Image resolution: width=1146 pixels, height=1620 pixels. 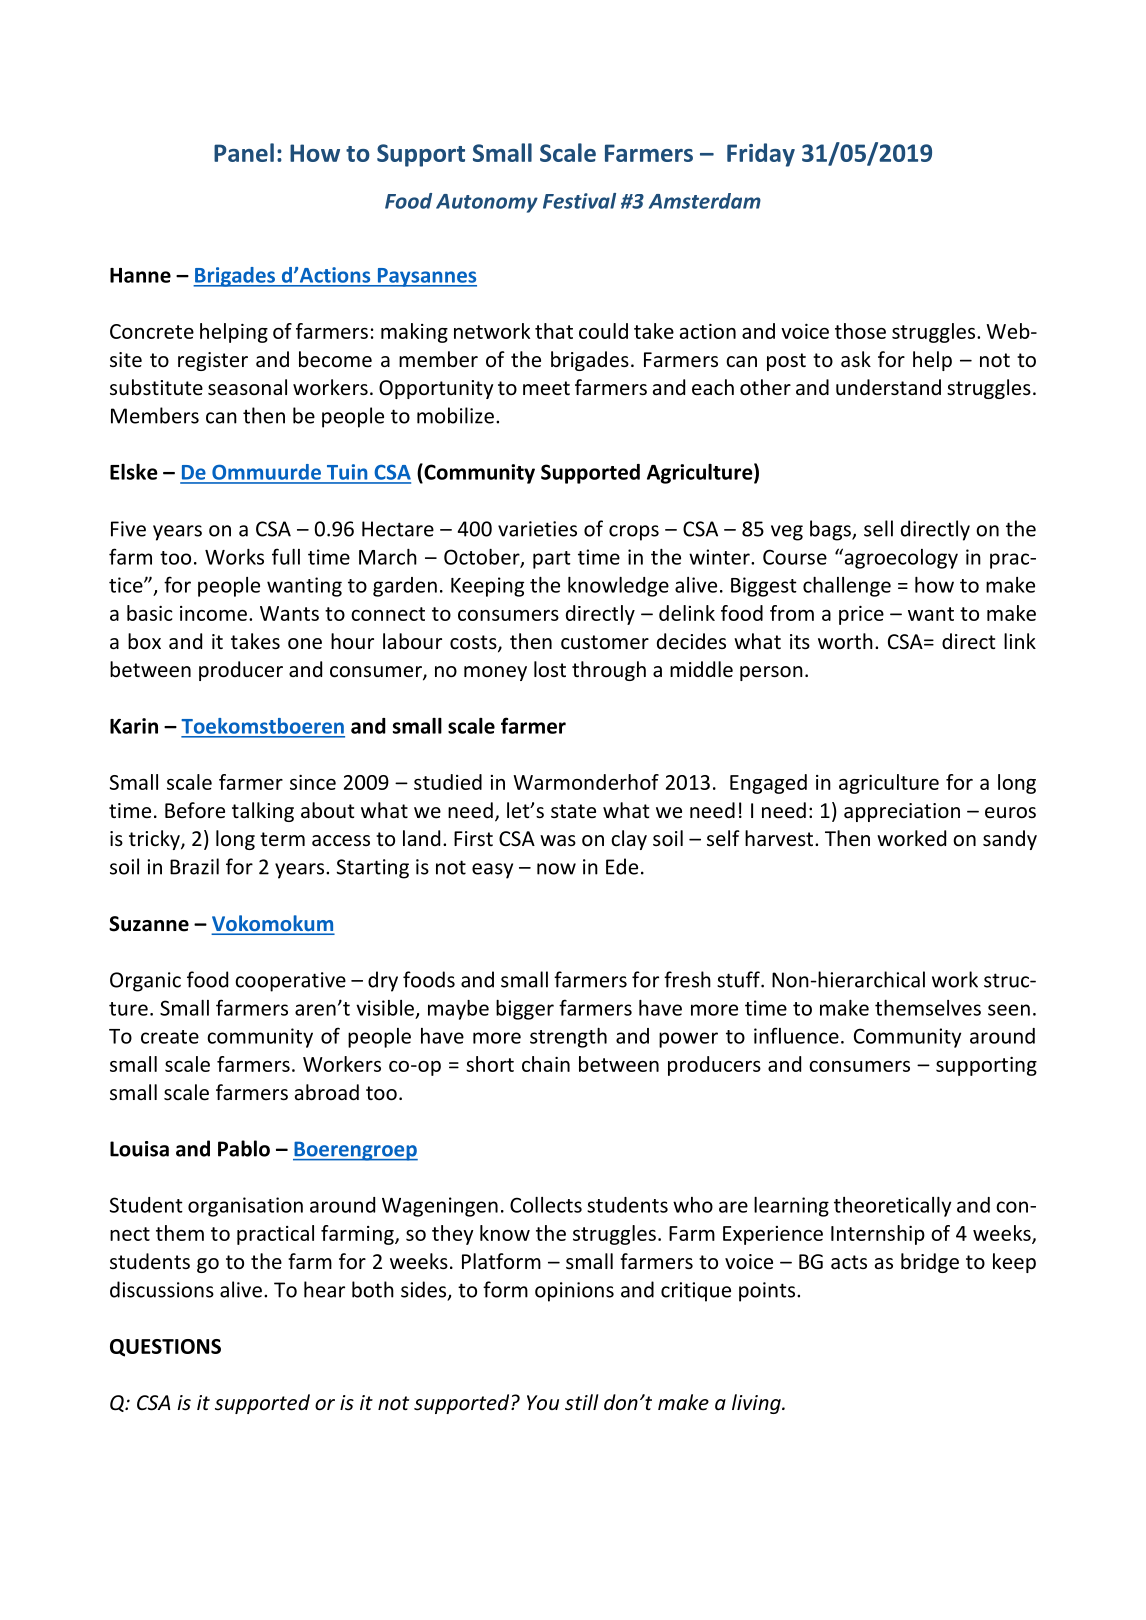 I want to click on influence, so click(x=796, y=1035).
